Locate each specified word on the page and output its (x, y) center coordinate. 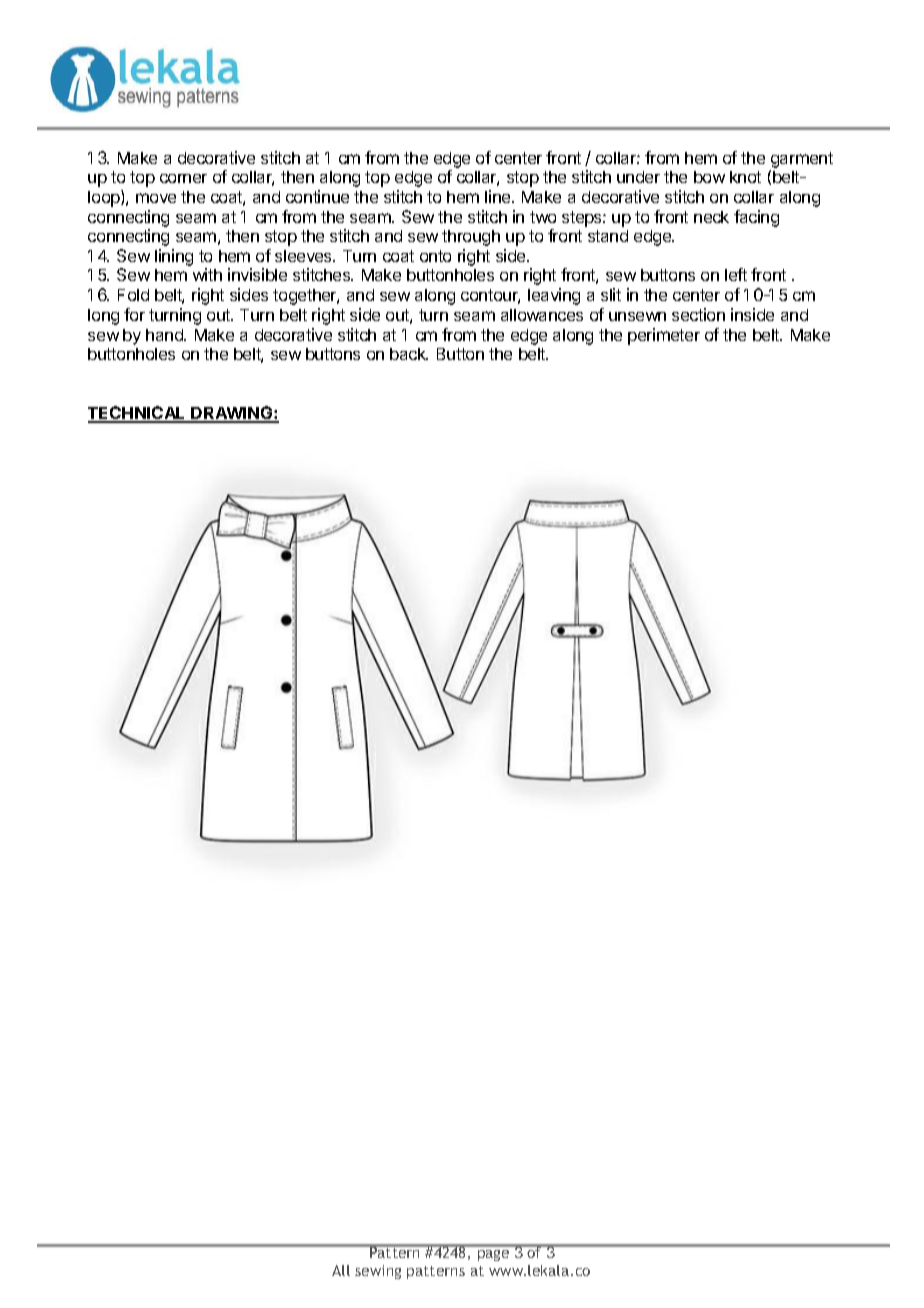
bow (709, 177)
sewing (378, 1272)
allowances (542, 315)
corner (183, 178)
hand (165, 335)
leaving (554, 296)
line (499, 196)
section (698, 314)
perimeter (664, 336)
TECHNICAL (138, 414)
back (409, 354)
